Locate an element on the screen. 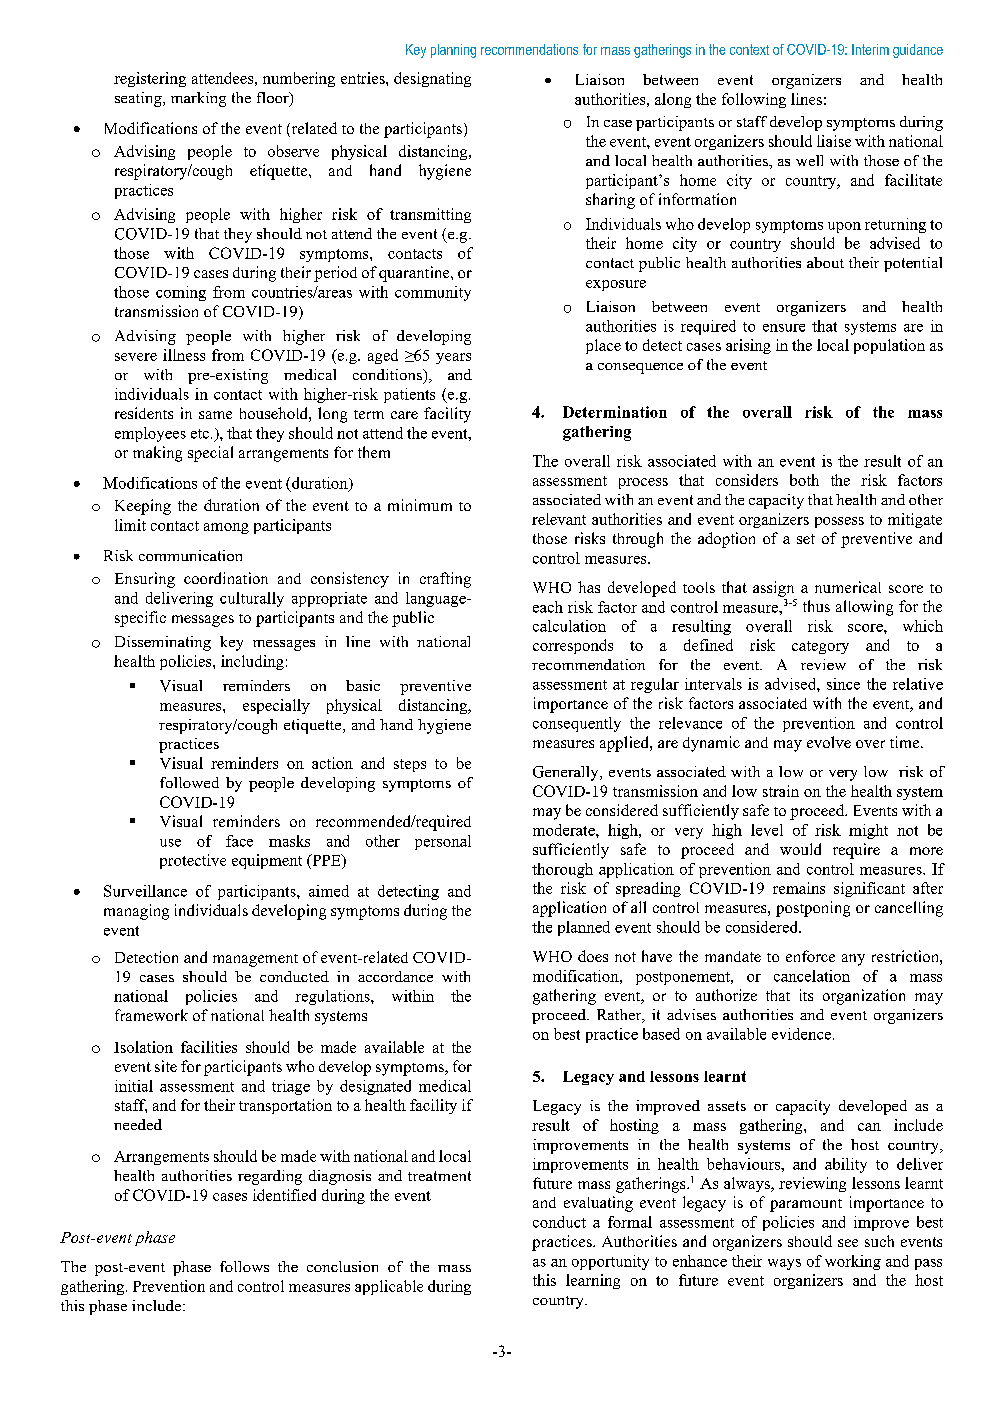 The image size is (1004, 1420). including is located at coordinates (252, 662).
